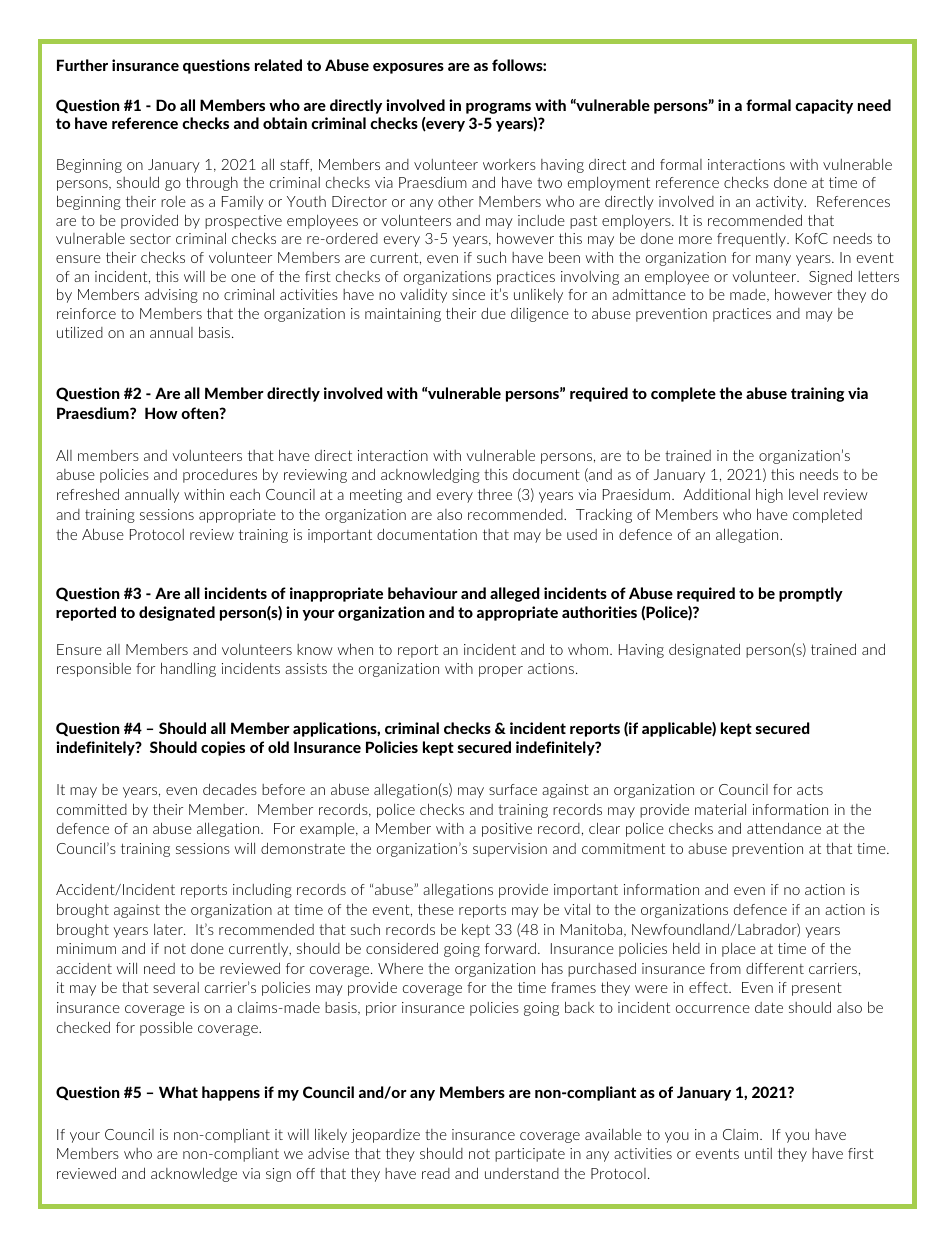  What do you see at coordinates (769, 495) in the document?
I see `high` at bounding box center [769, 495].
